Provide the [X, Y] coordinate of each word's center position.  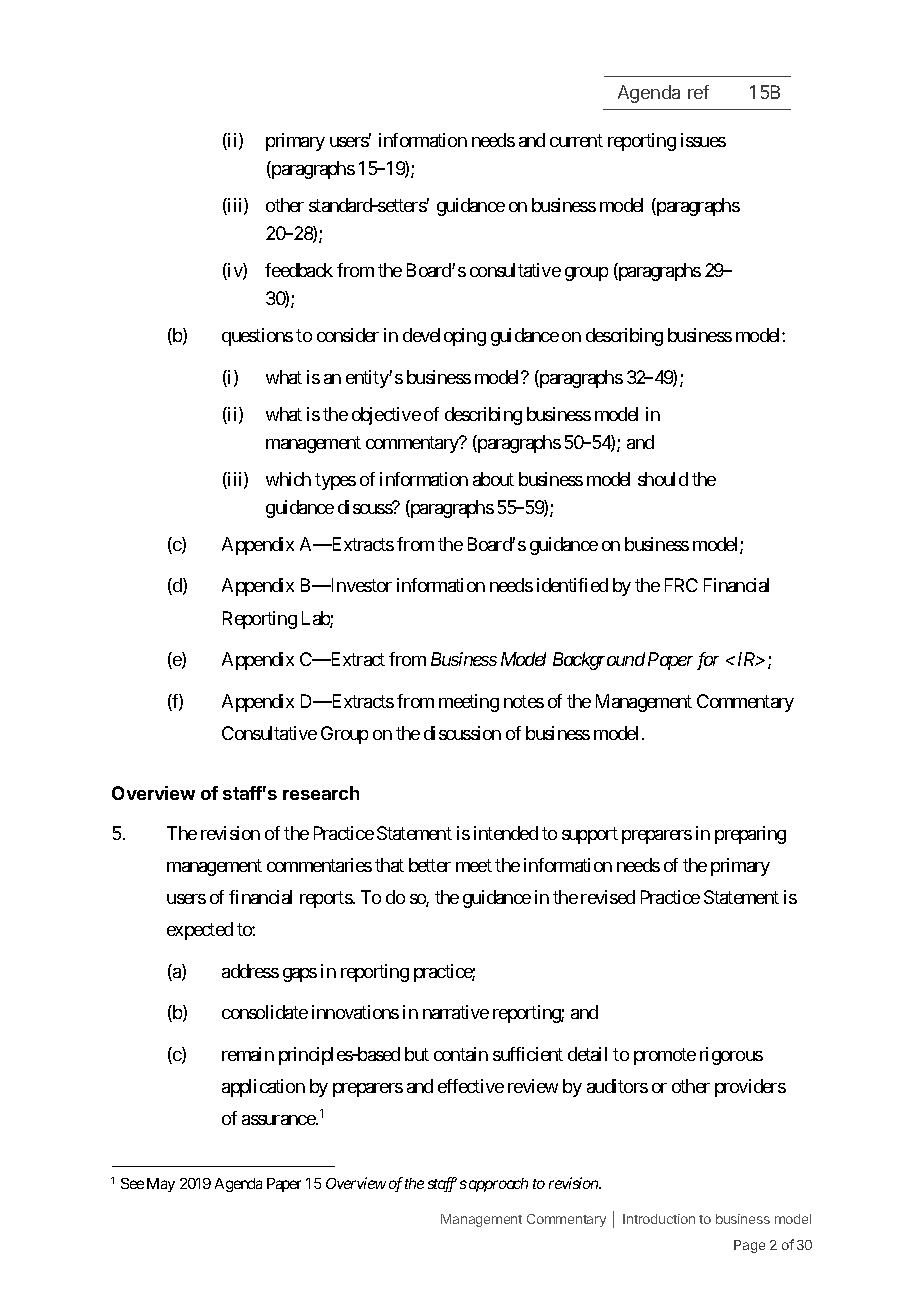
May [161, 1185]
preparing [750, 835]
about [493, 479]
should [663, 479]
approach [498, 1185]
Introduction [659, 1219]
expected [200, 931]
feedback [299, 270]
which [288, 479]
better [430, 865]
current [576, 140]
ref [698, 92]
